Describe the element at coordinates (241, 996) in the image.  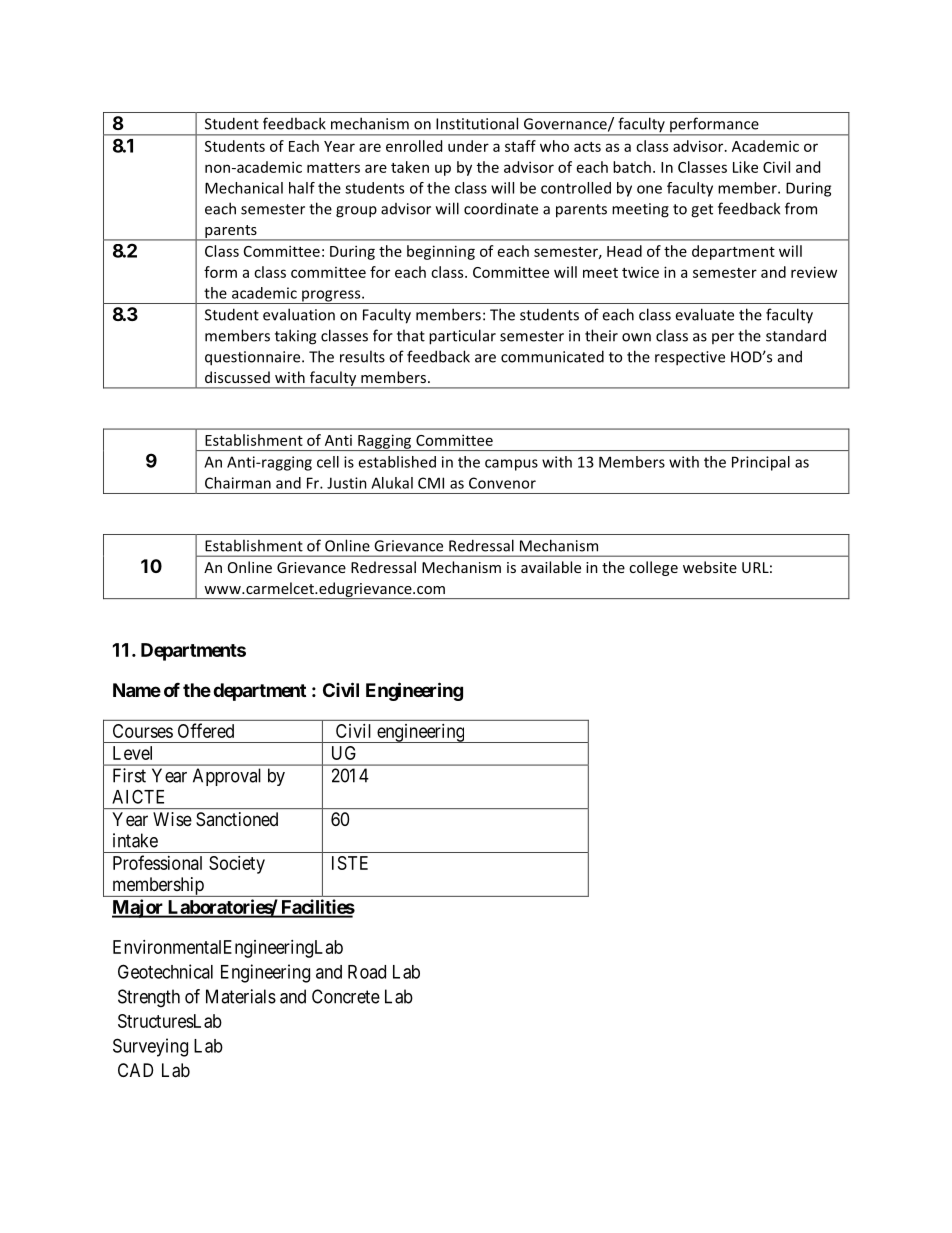
I see `Materials` at that location.
